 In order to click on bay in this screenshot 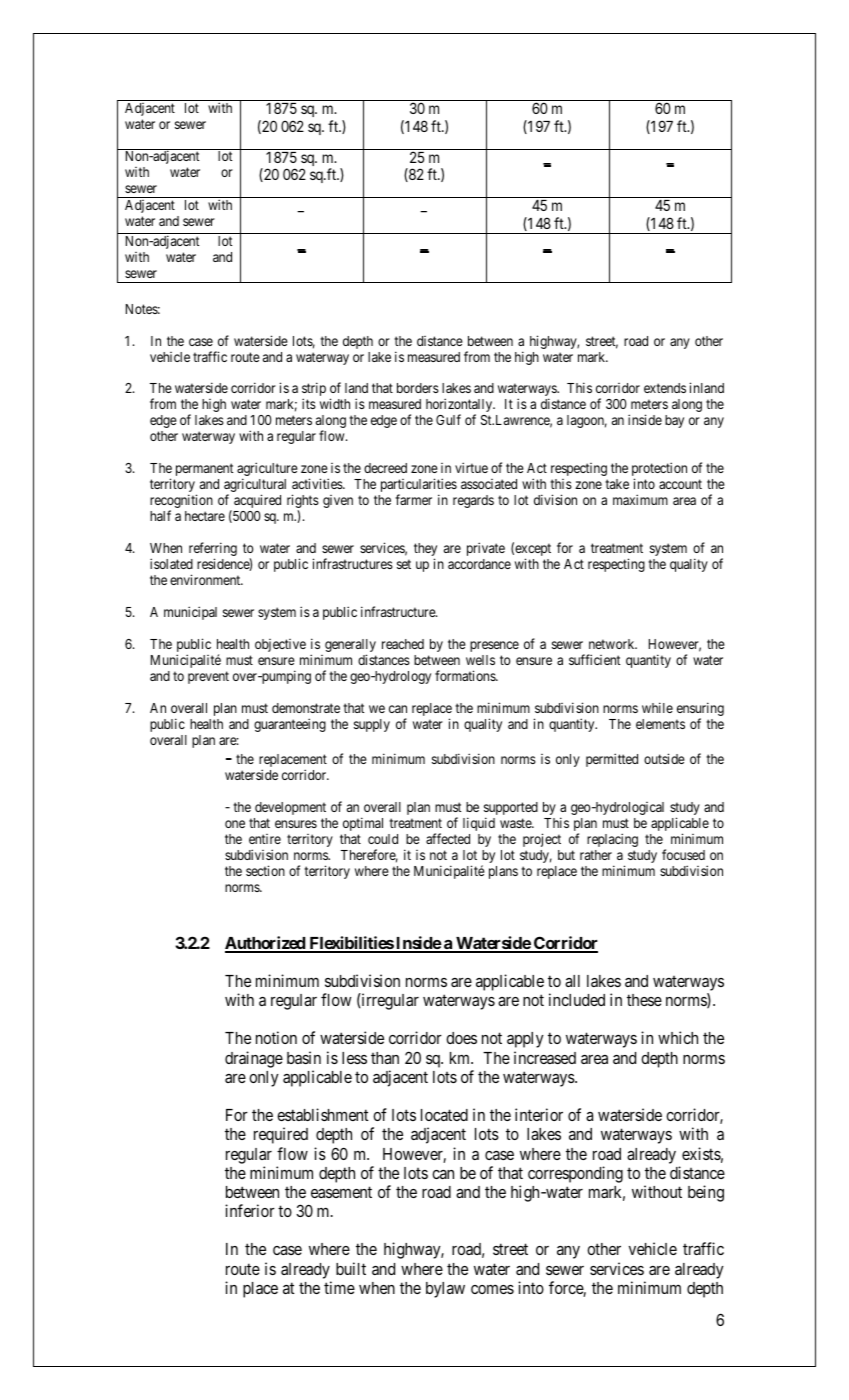, I will do `click(674, 421)`.
